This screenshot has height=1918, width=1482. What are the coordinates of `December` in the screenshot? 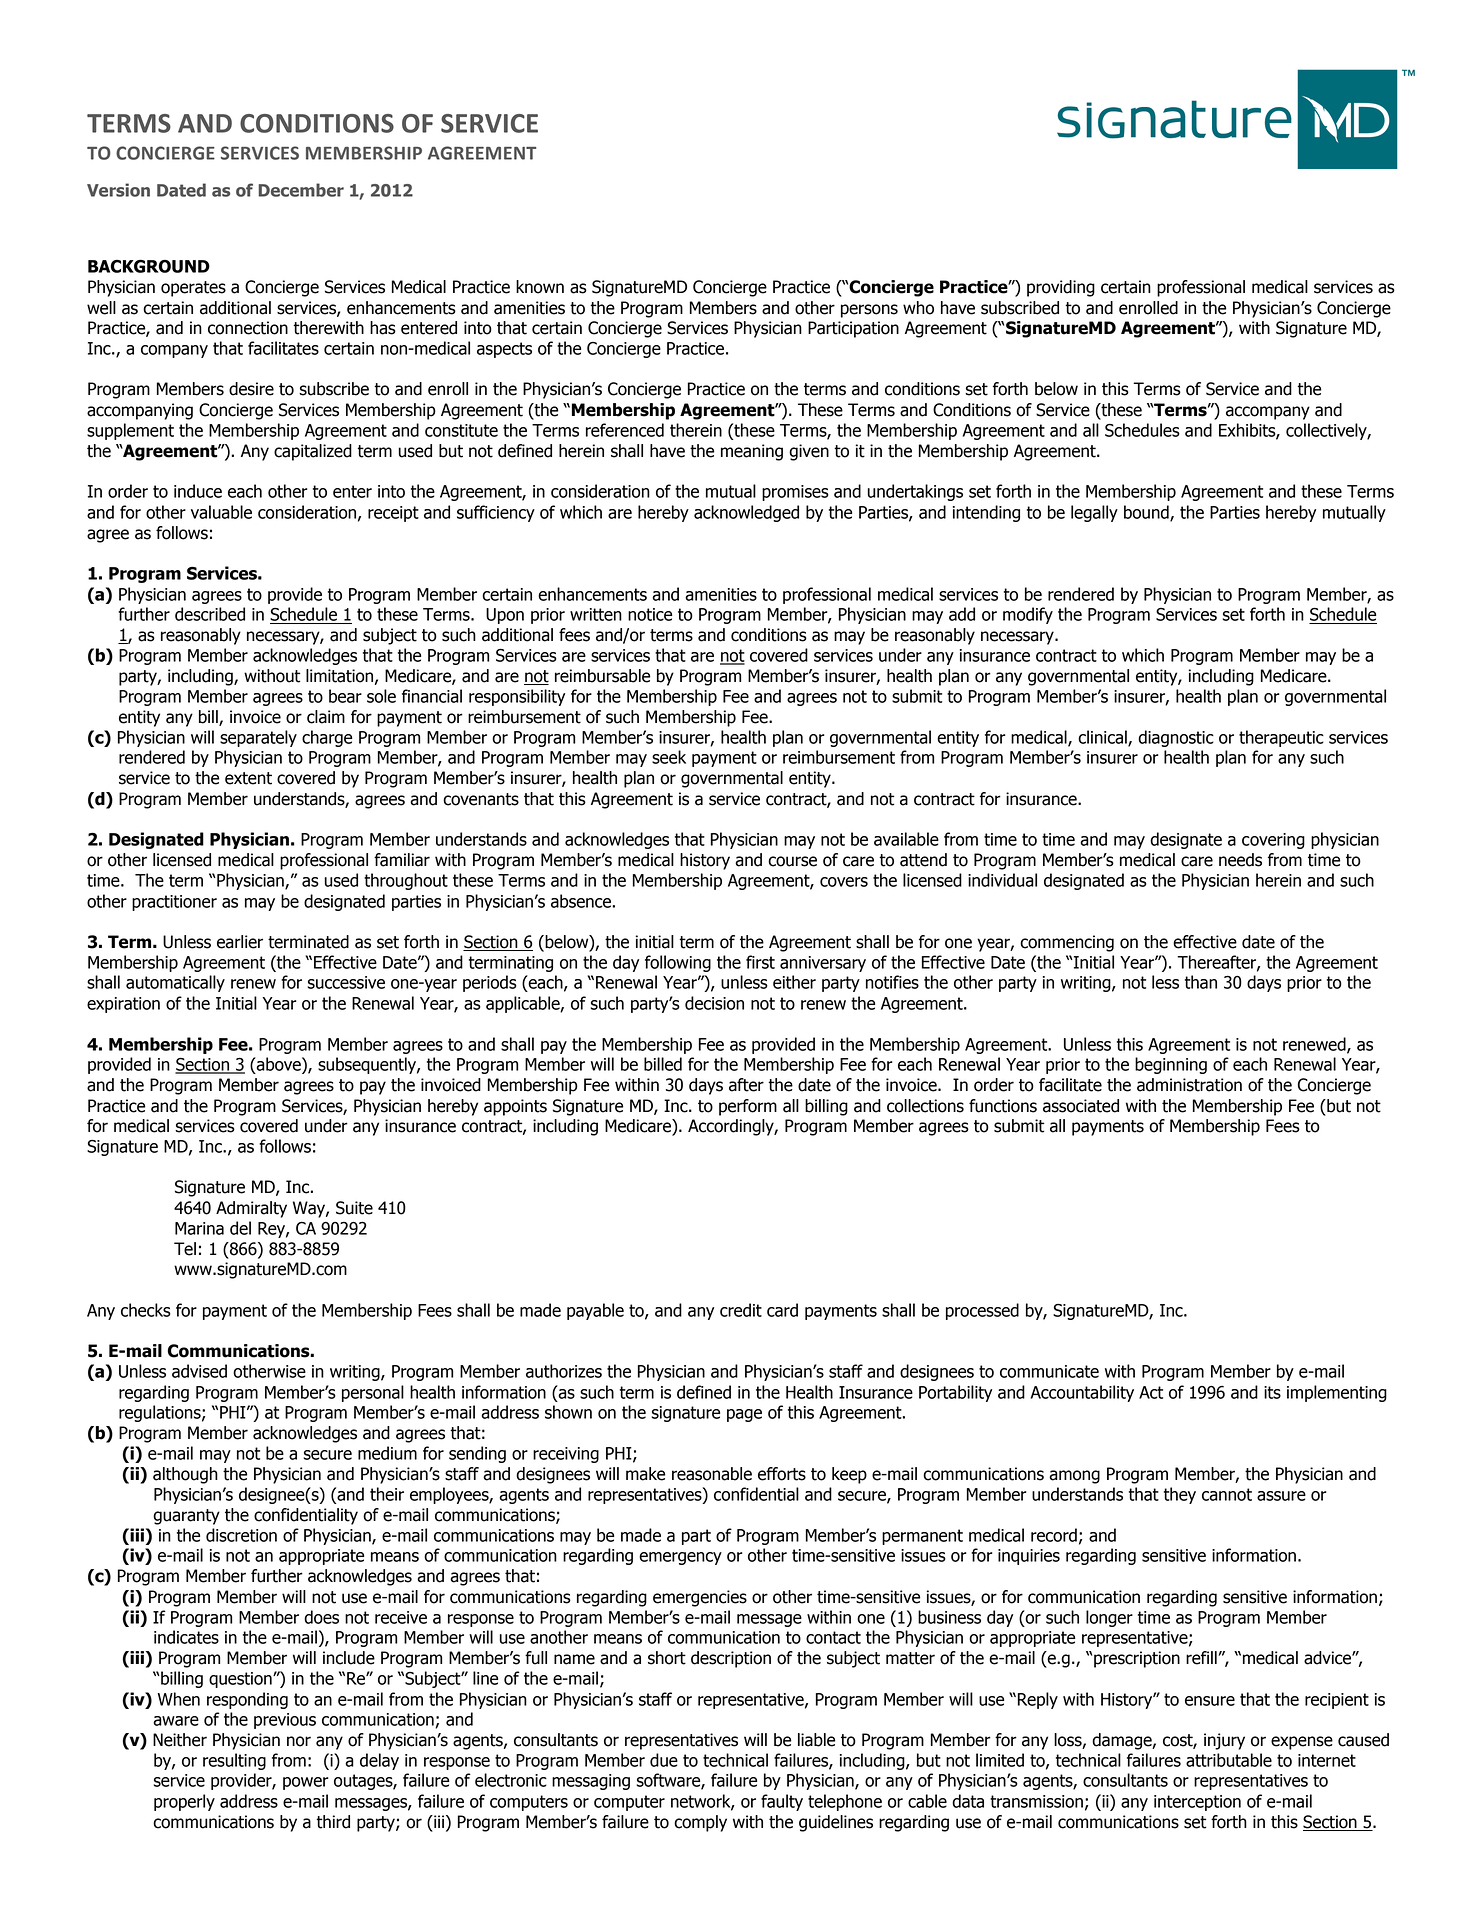 It's located at (301, 190).
